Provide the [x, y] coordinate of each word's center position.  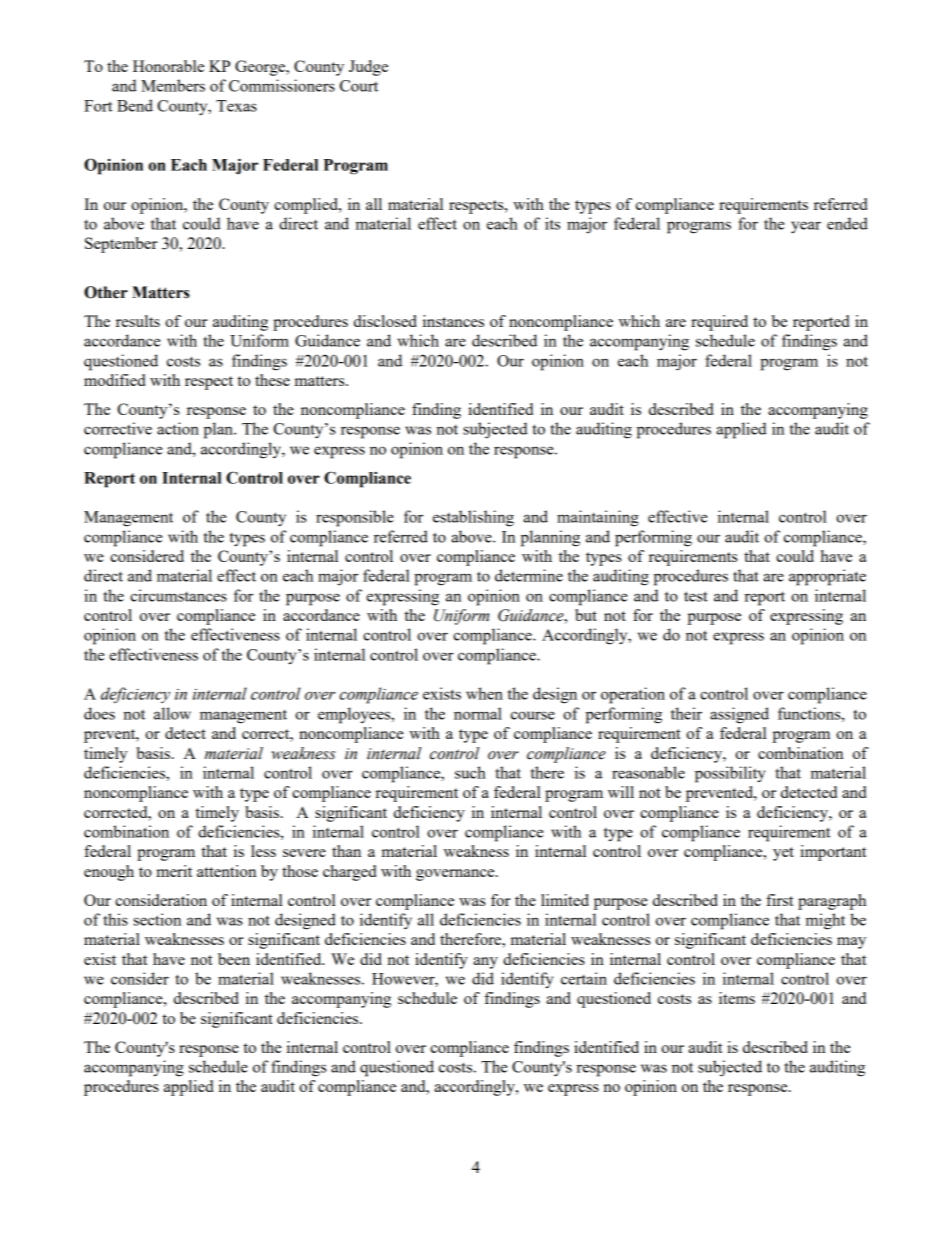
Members [173, 85]
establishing [473, 518]
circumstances [178, 595]
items [737, 998]
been [234, 959]
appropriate [827, 577]
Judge [368, 68]
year [806, 227]
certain [584, 978]
